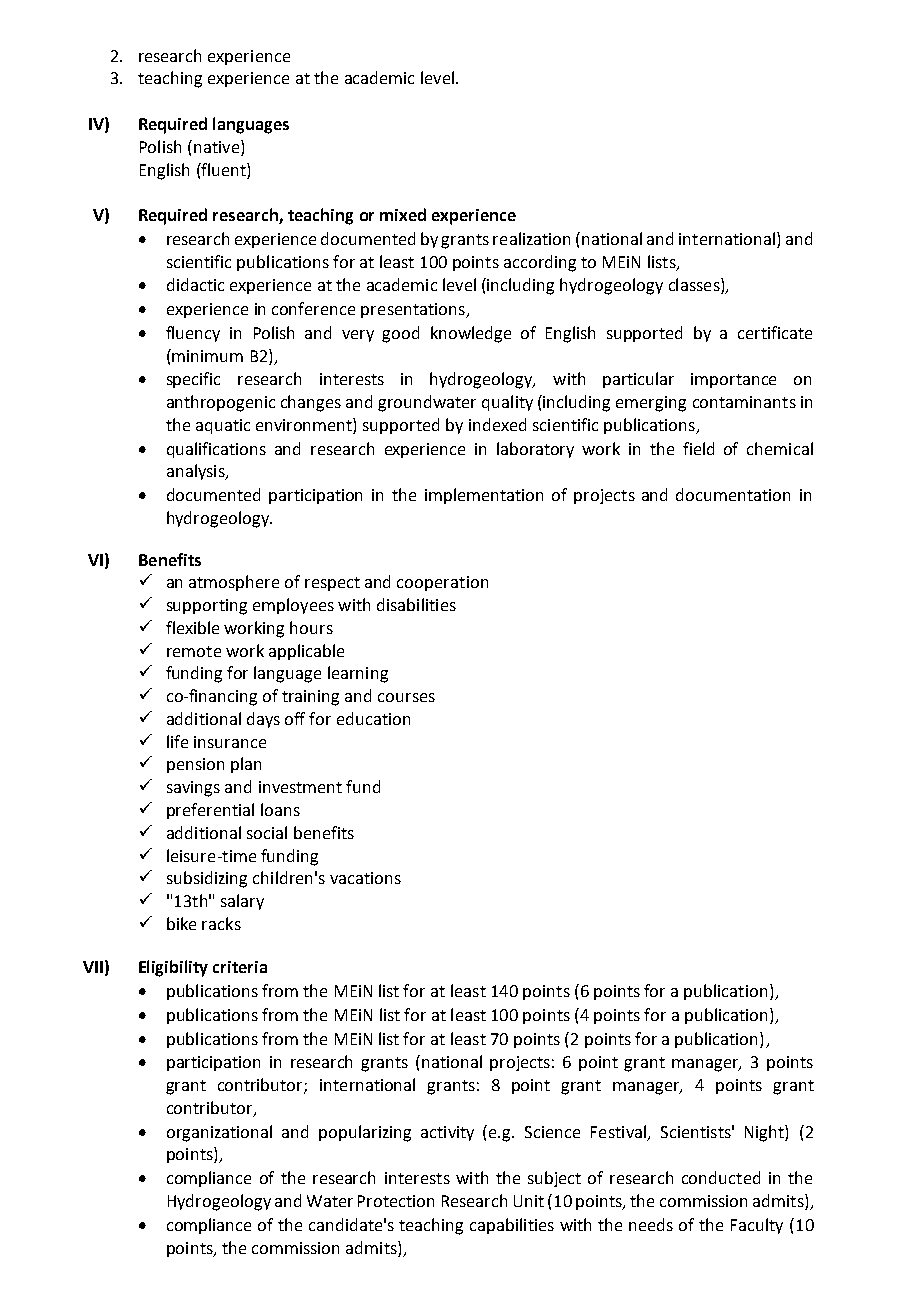 The height and width of the image is (1308, 924). What do you see at coordinates (219, 1133) in the image?
I see `organizational` at bounding box center [219, 1133].
